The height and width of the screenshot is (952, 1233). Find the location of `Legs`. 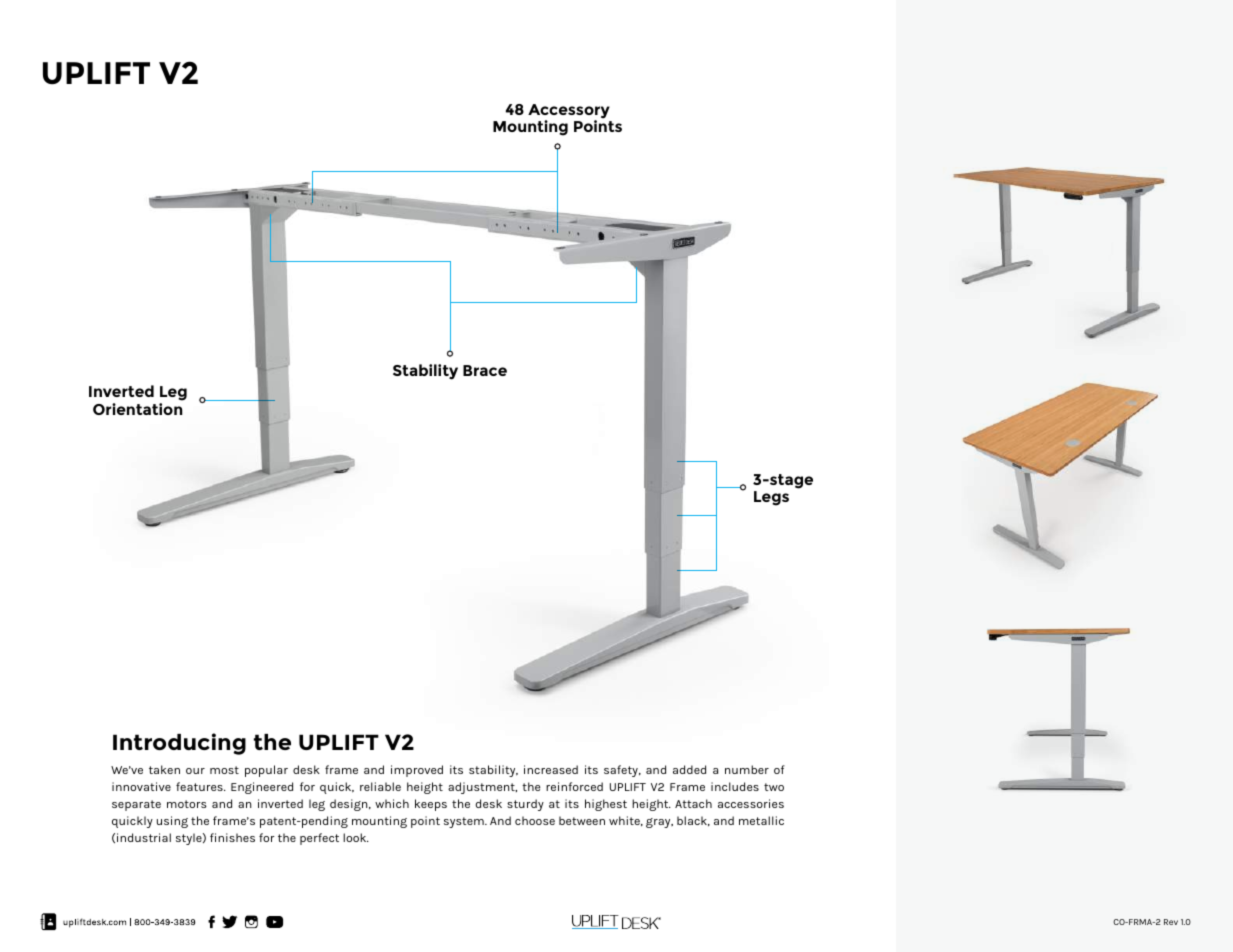

Legs is located at coordinates (771, 498).
